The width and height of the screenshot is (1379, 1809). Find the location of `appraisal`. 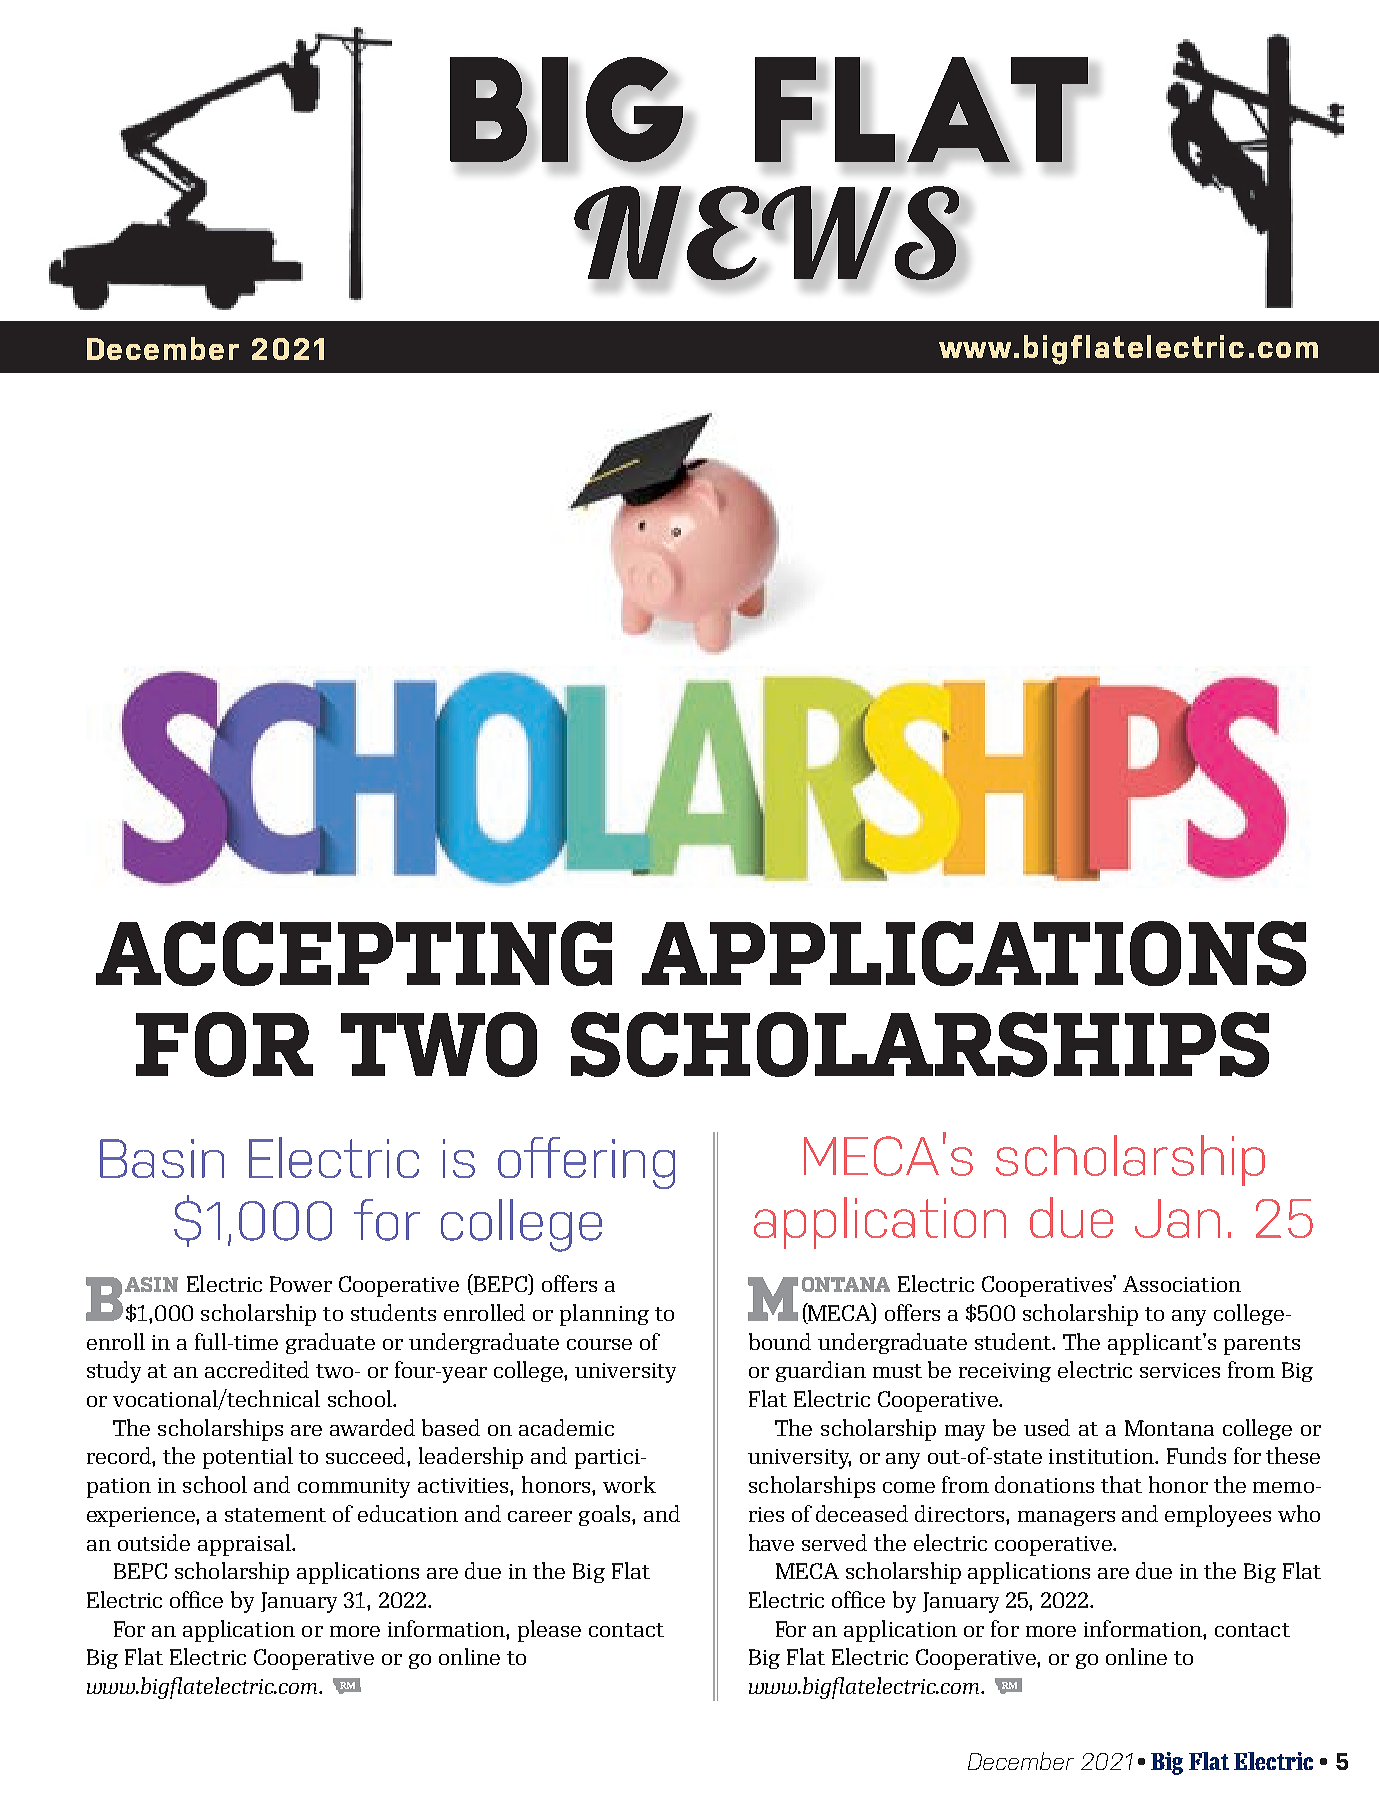

appraisal is located at coordinates (245, 1545).
